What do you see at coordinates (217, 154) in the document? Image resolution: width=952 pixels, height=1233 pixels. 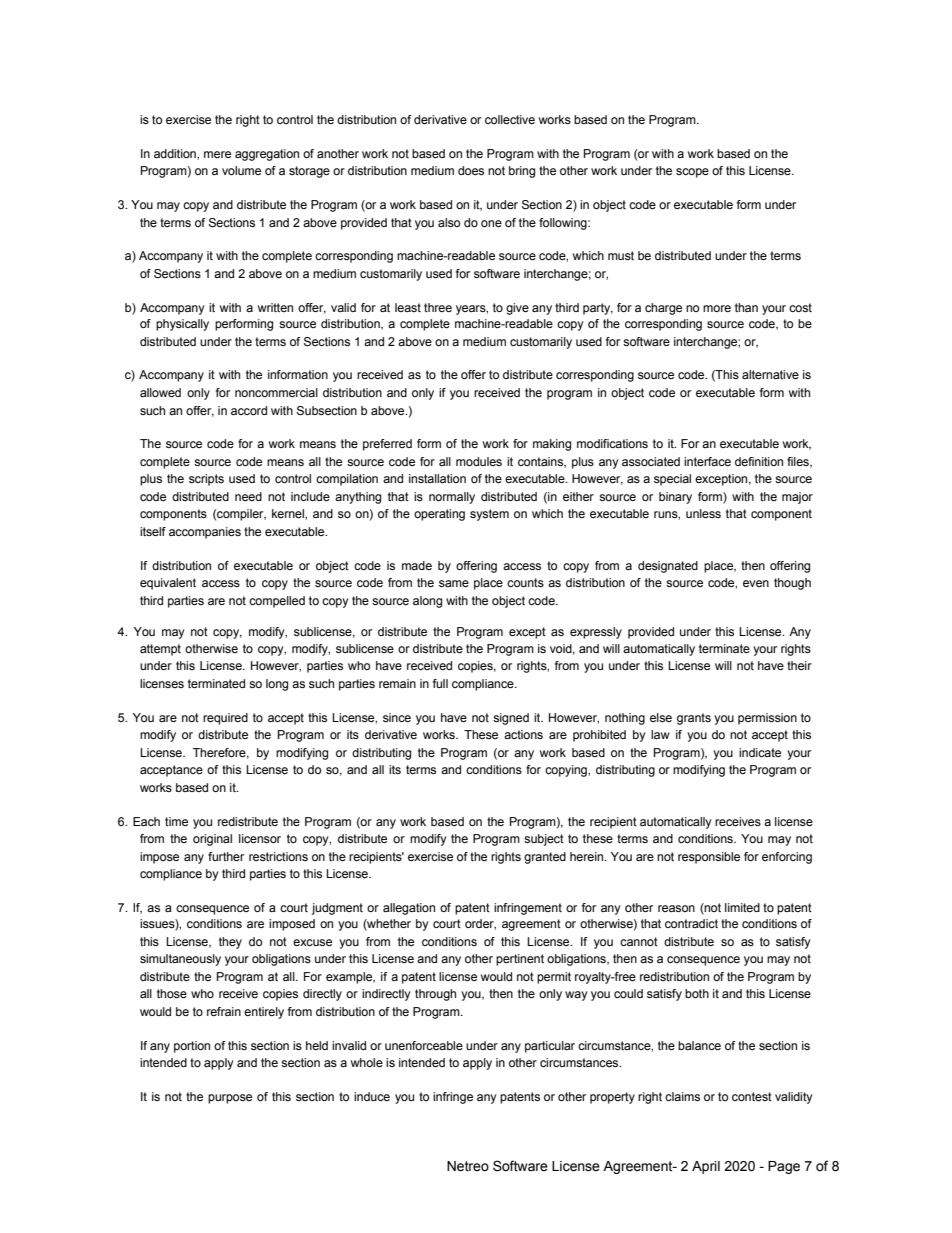 I see `mere` at bounding box center [217, 154].
